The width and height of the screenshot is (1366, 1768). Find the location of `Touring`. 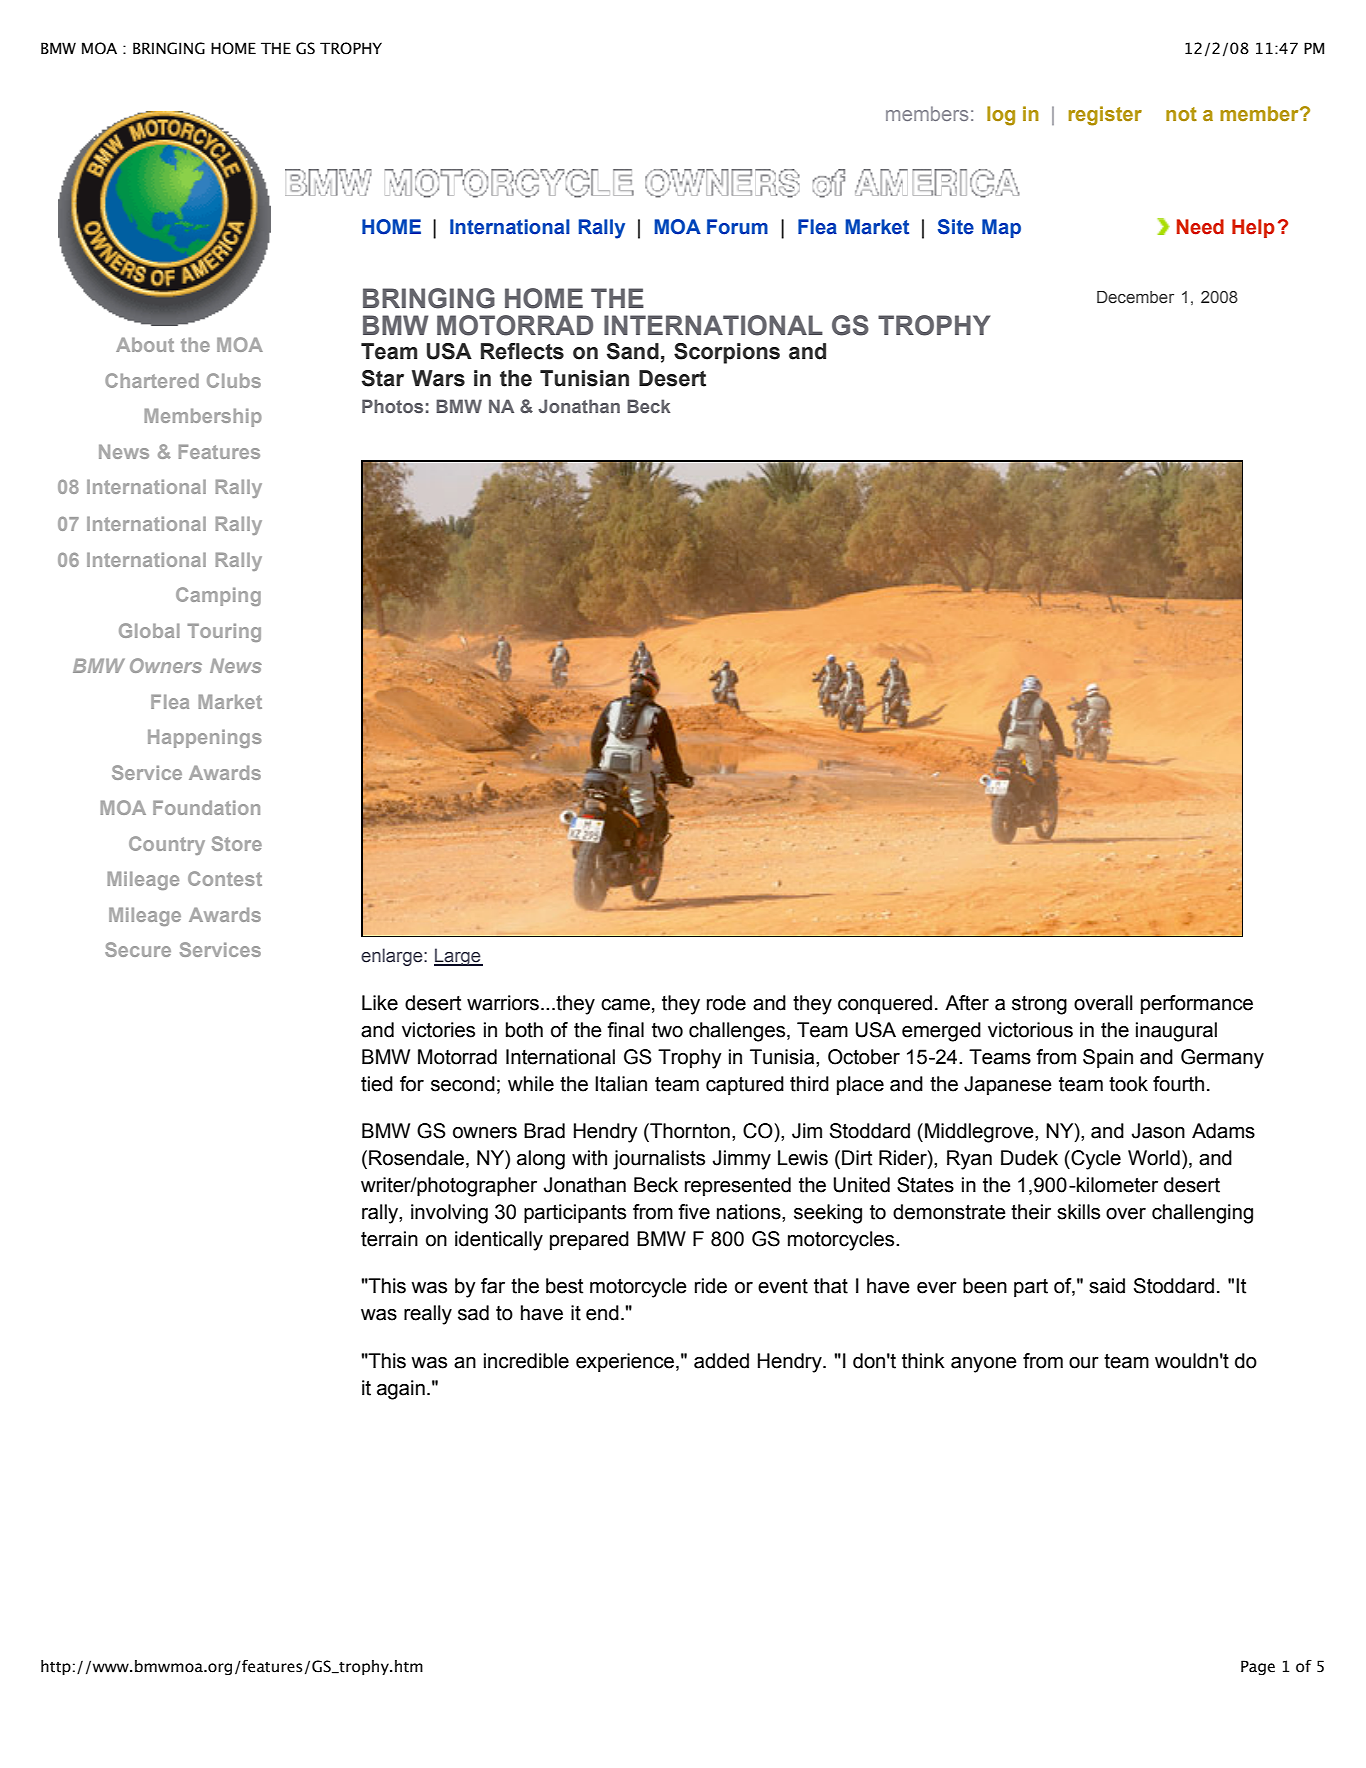

Touring is located at coordinates (224, 632).
